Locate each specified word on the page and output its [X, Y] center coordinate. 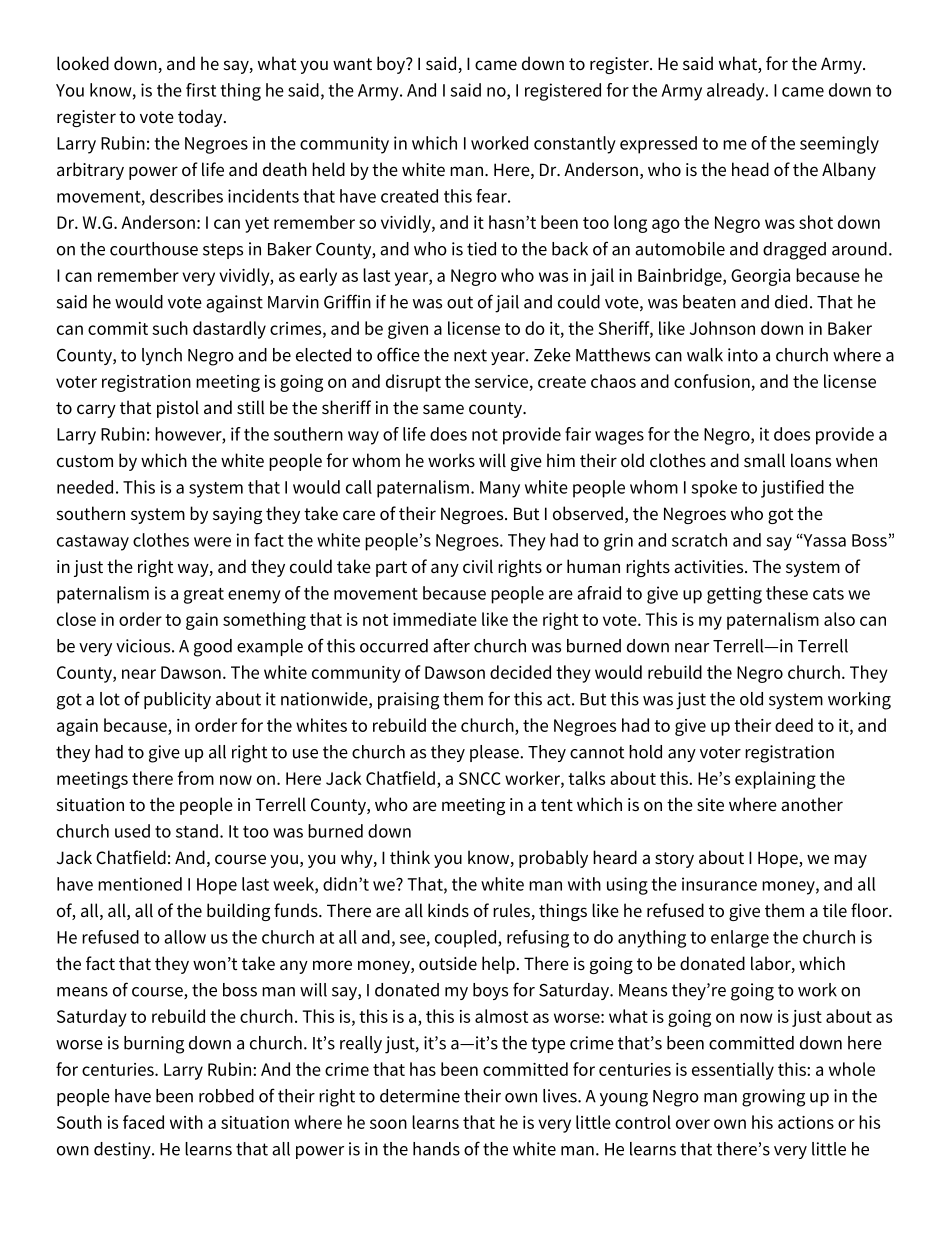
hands [436, 1149]
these [787, 593]
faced [143, 1122]
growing [773, 1098]
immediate [435, 619]
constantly [575, 145]
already [737, 92]
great [204, 596]
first [201, 90]
